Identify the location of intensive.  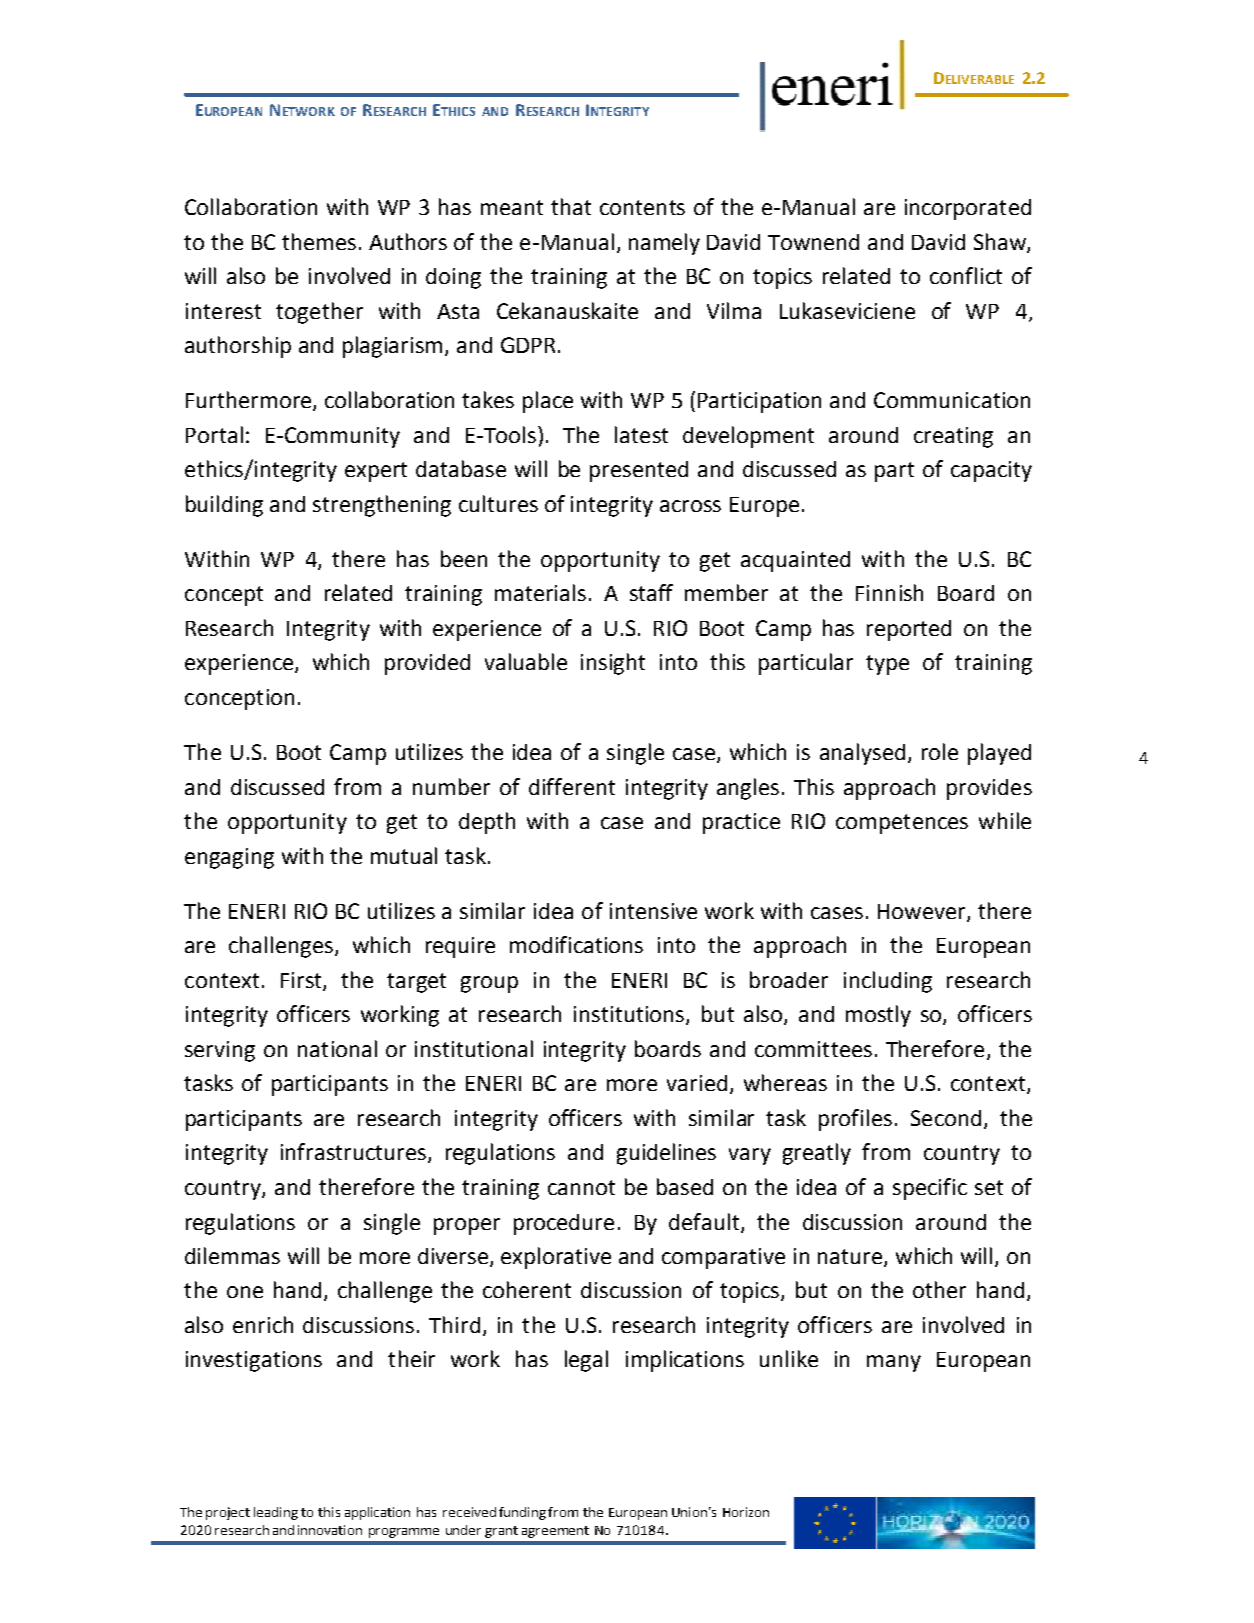
(653, 911).
